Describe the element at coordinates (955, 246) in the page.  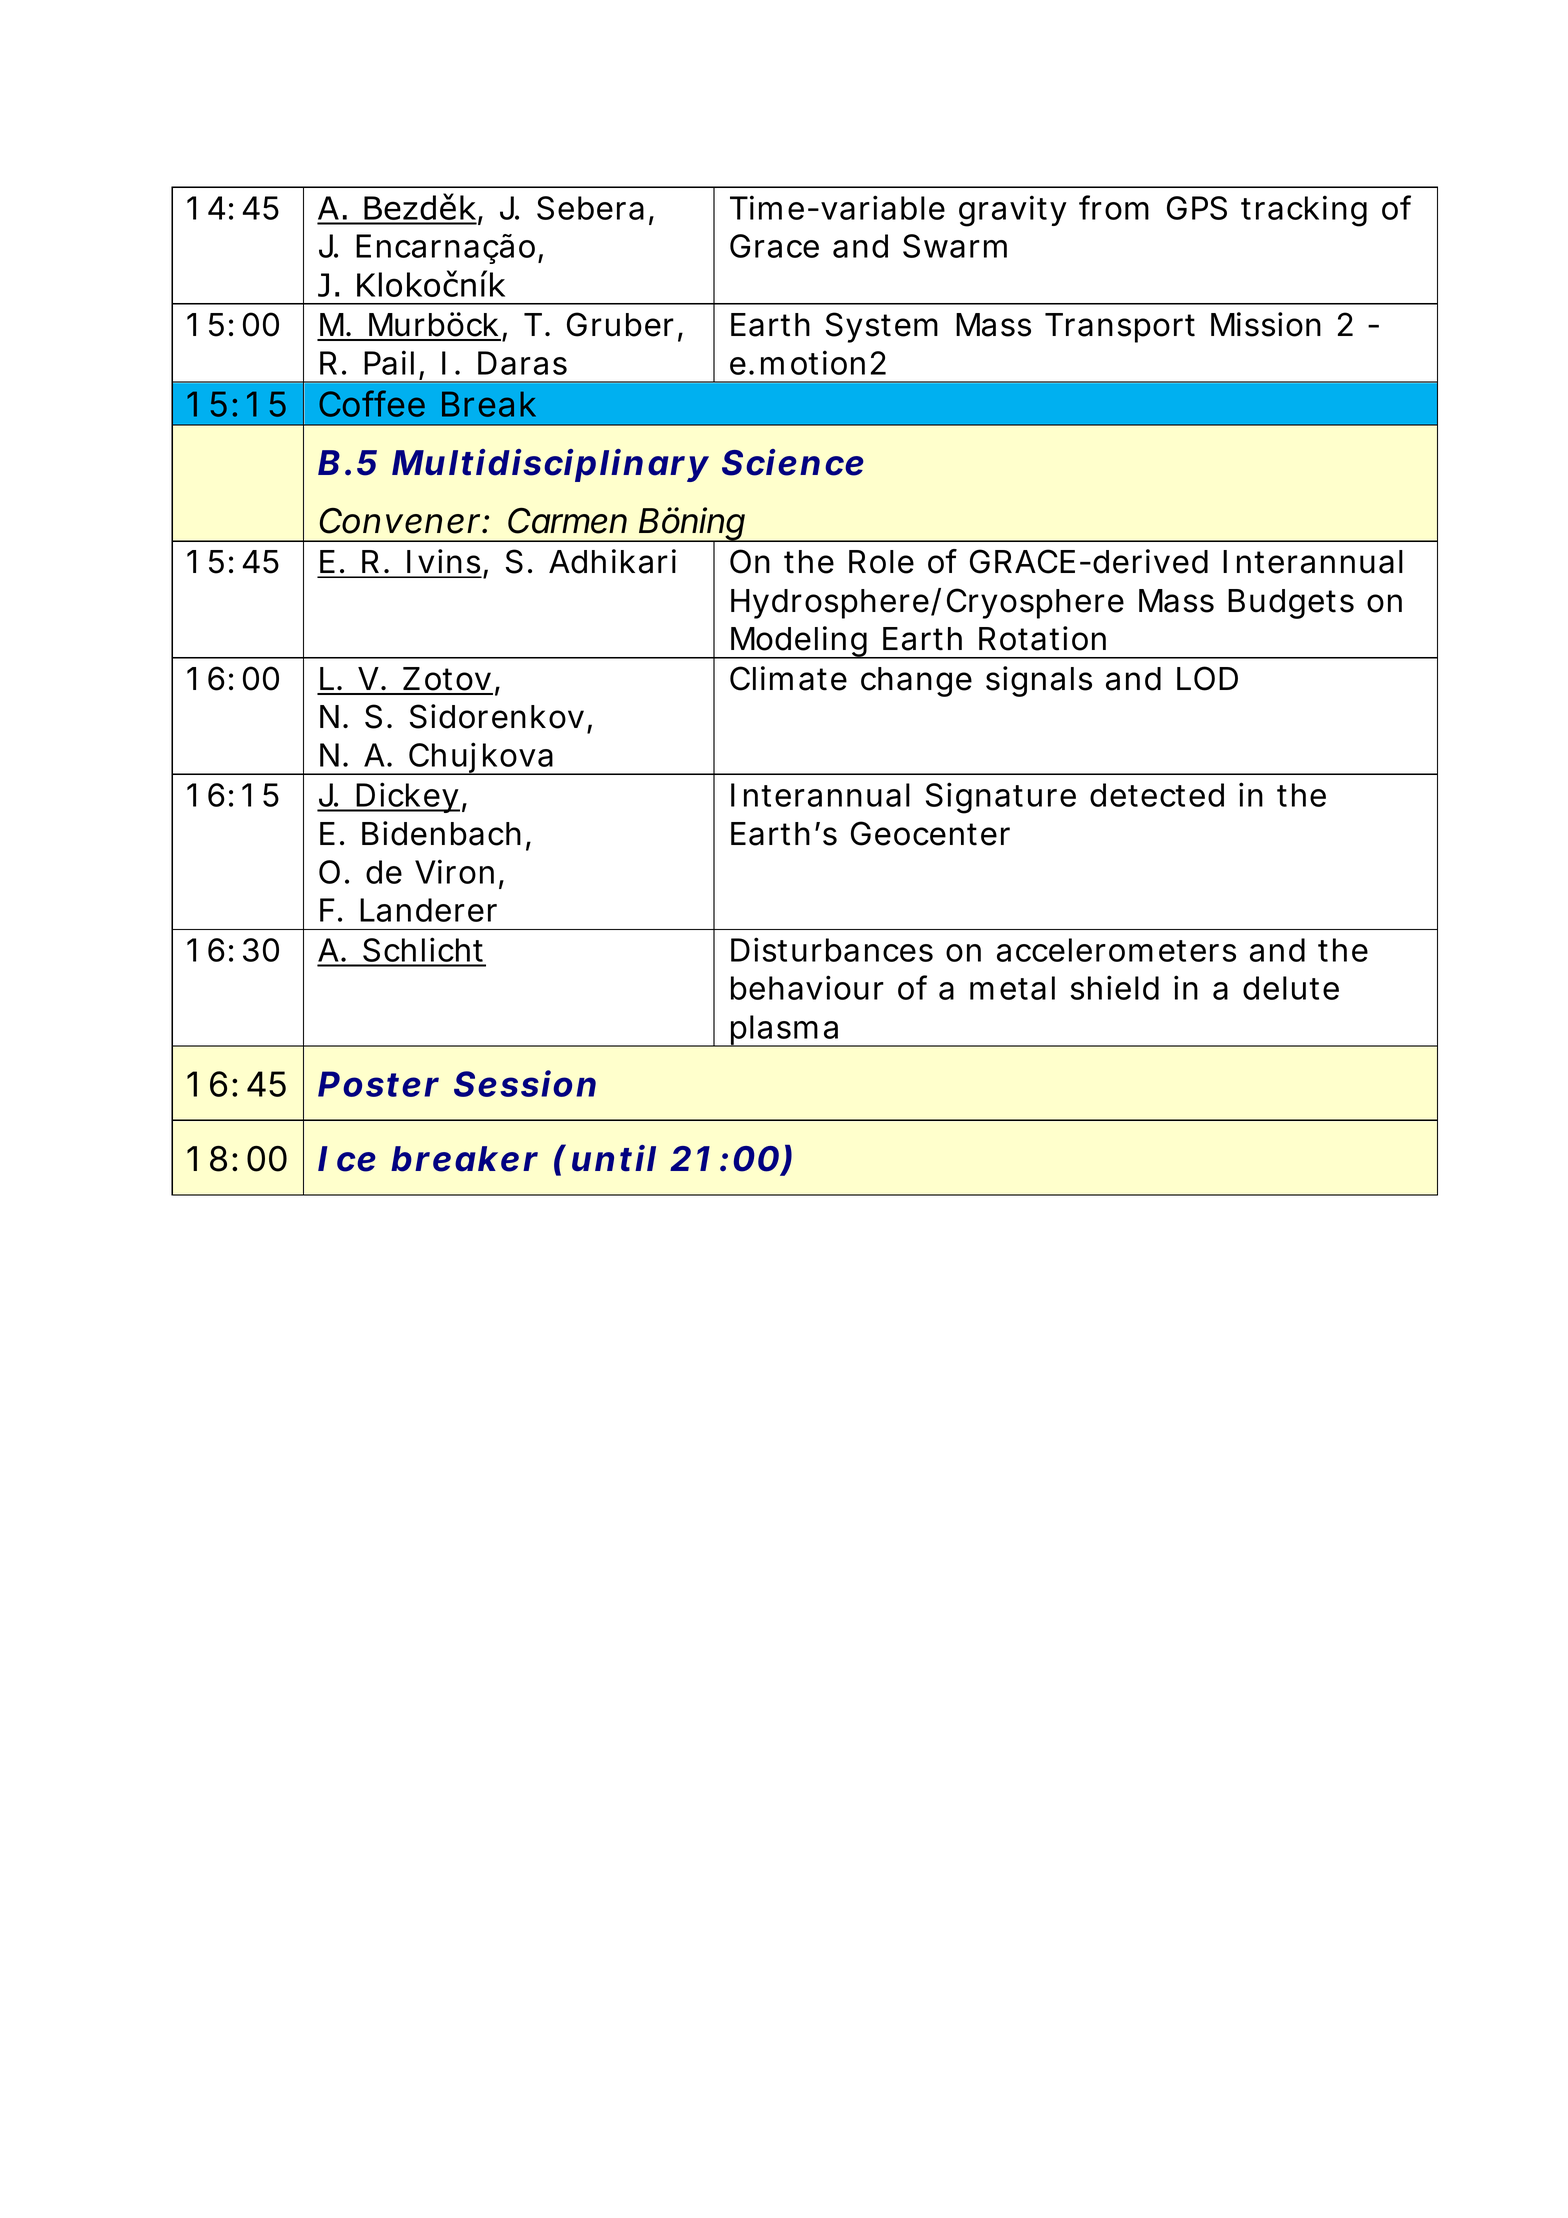
I see `Swarm` at that location.
